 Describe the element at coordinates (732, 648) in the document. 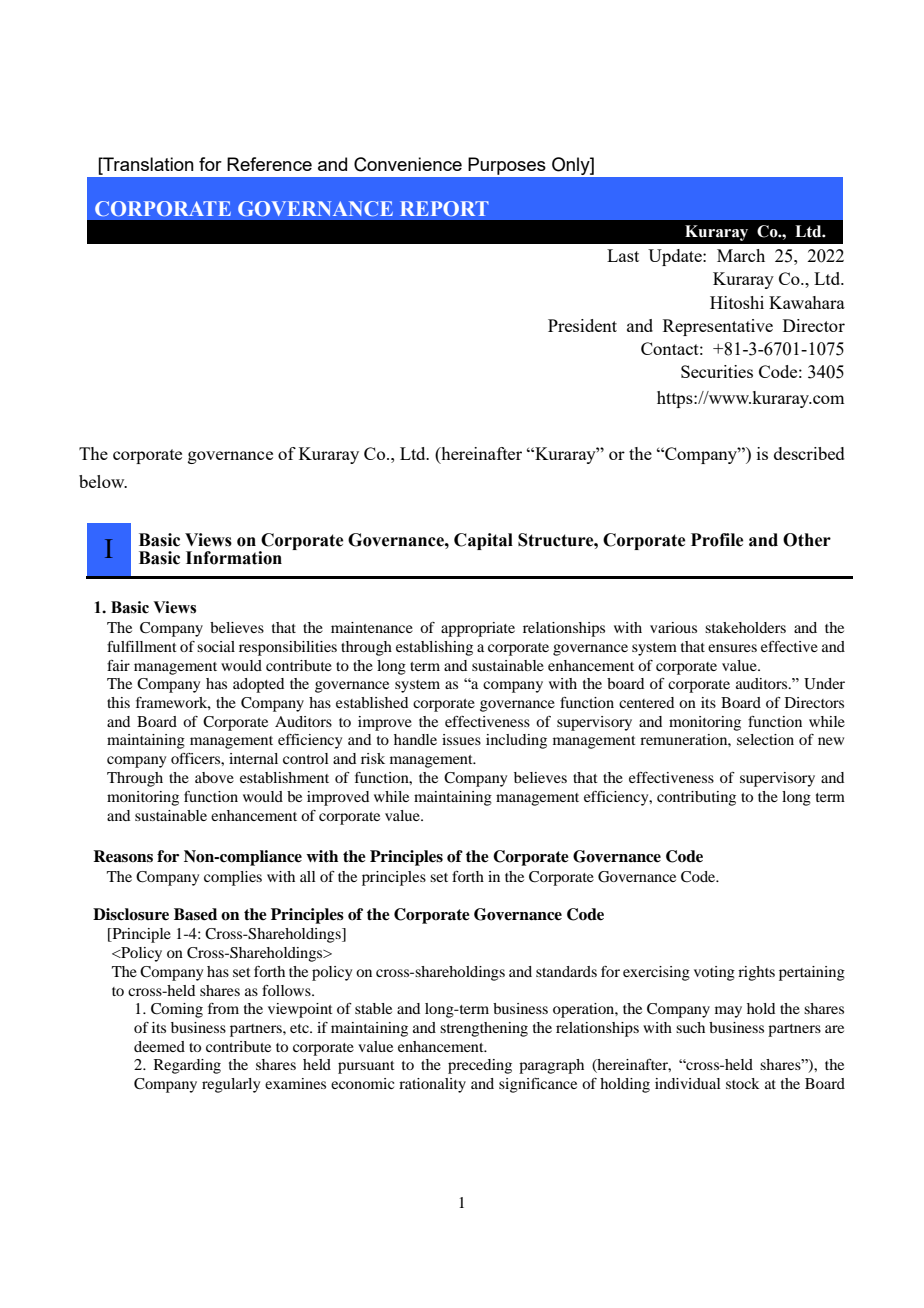

I see `ensures` at that location.
